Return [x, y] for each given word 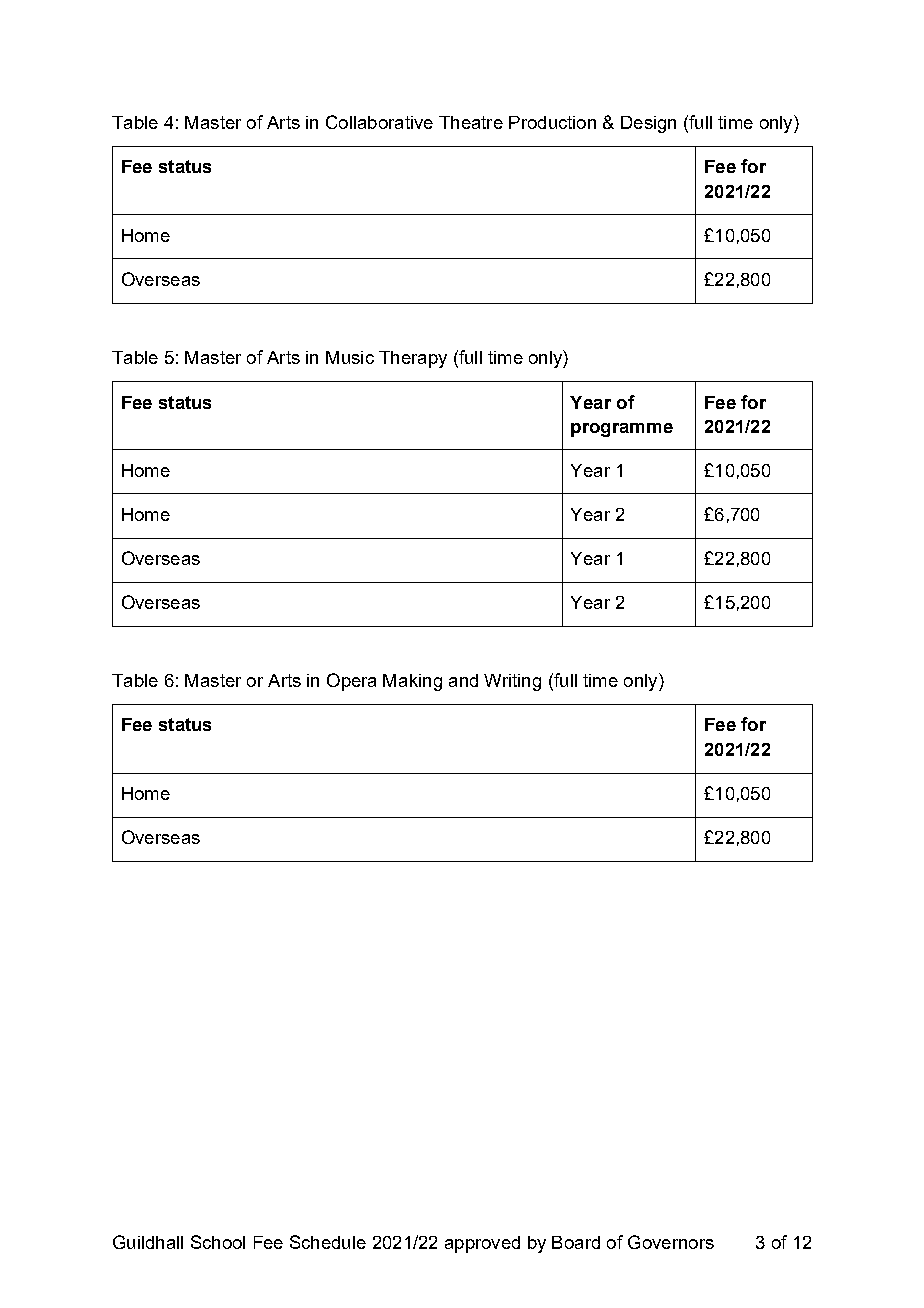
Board [576, 1242]
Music [350, 357]
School [218, 1242]
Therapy [413, 359]
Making [412, 682]
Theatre [471, 122]
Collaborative [379, 122]
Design [648, 124]
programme [622, 430]
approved [482, 1244]
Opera [351, 682]
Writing [512, 682]
